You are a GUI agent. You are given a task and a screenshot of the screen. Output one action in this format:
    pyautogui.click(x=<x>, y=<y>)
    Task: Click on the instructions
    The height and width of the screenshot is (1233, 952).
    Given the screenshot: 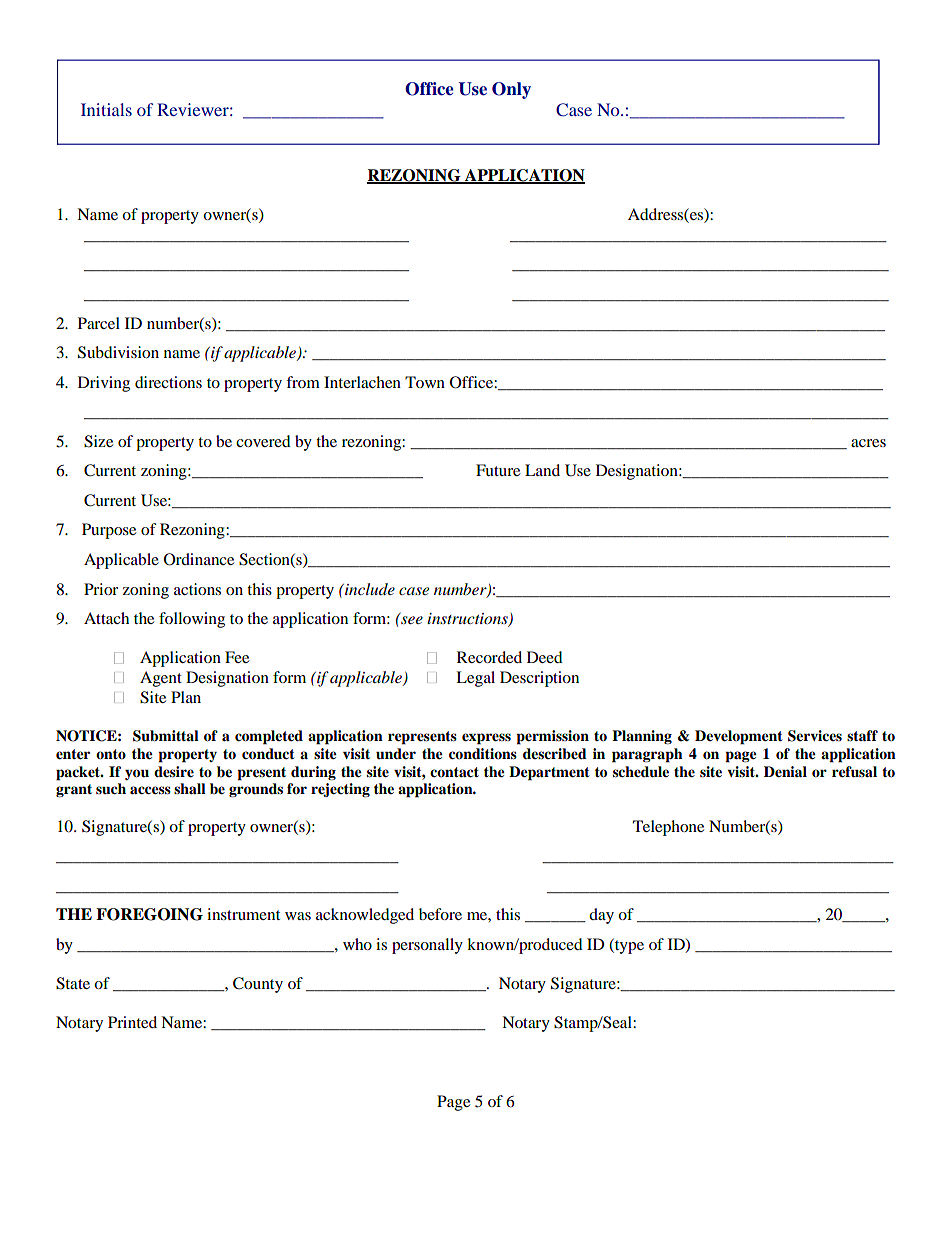 What is the action you would take?
    pyautogui.click(x=468, y=620)
